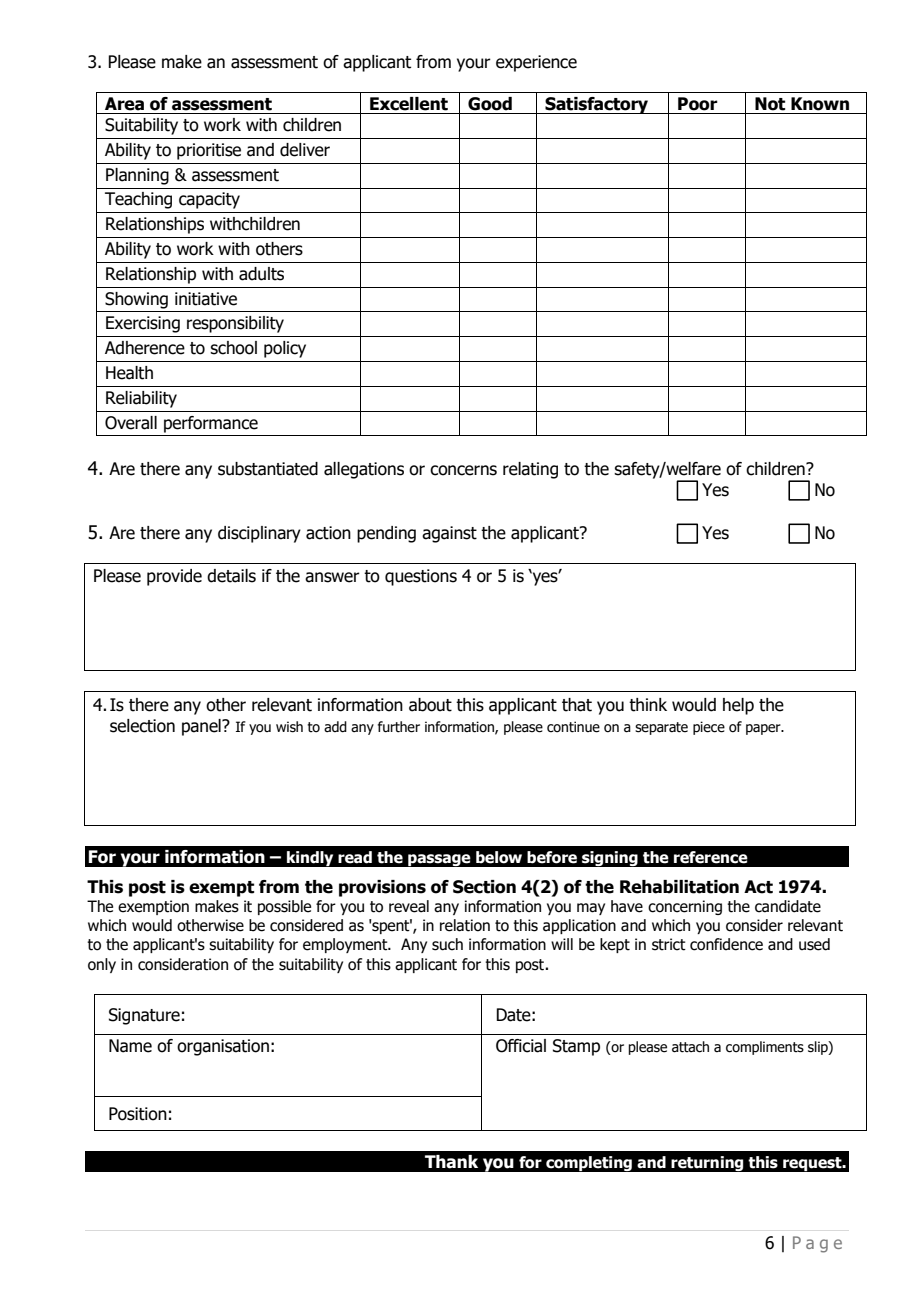 This screenshot has height=1308, width=924. What do you see at coordinates (530, 470) in the screenshot?
I see `relating` at bounding box center [530, 470].
